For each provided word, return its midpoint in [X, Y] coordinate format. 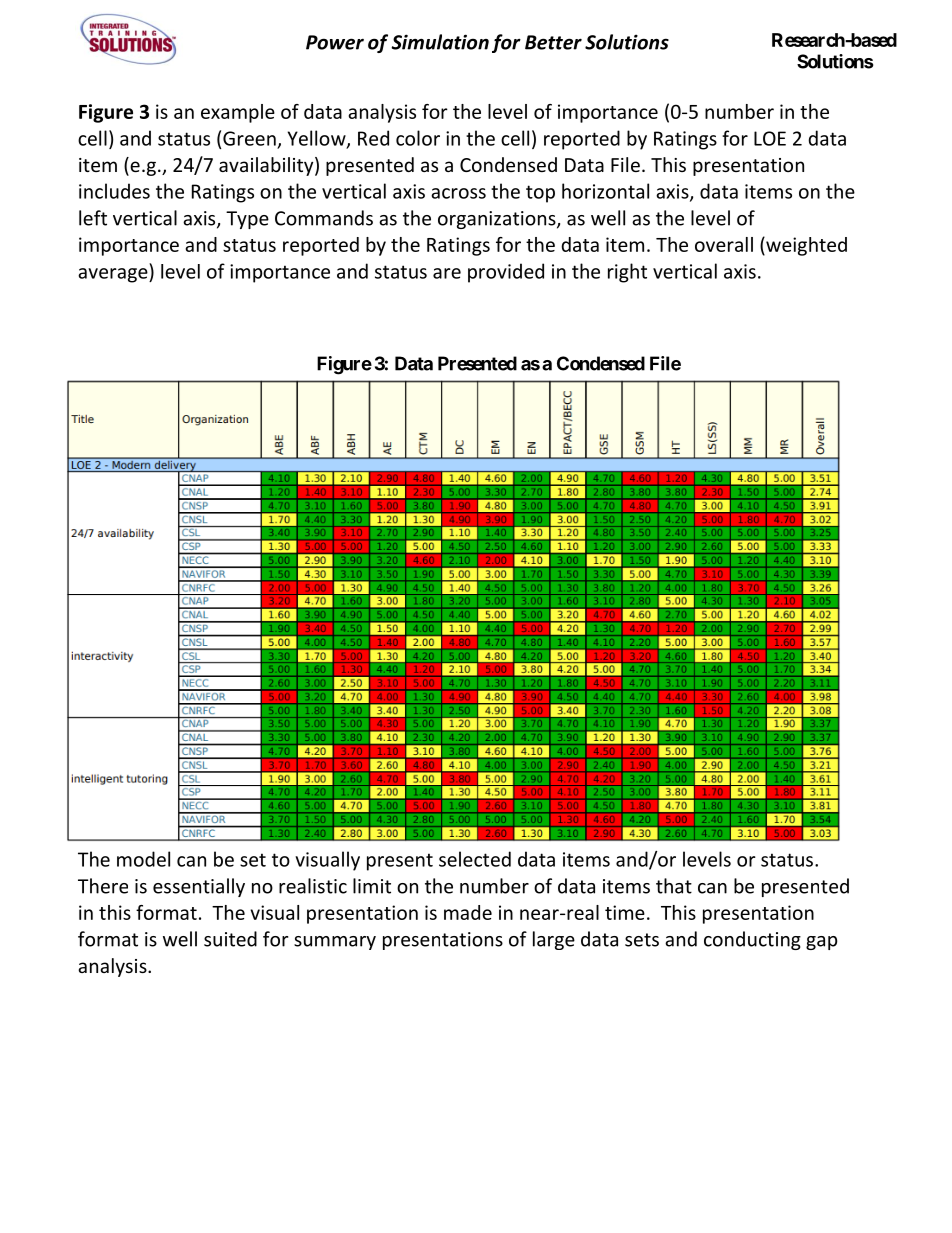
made [468, 912]
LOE [770, 138]
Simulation [440, 42]
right [627, 273]
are [447, 273]
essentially [199, 887]
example [238, 113]
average [114, 275]
